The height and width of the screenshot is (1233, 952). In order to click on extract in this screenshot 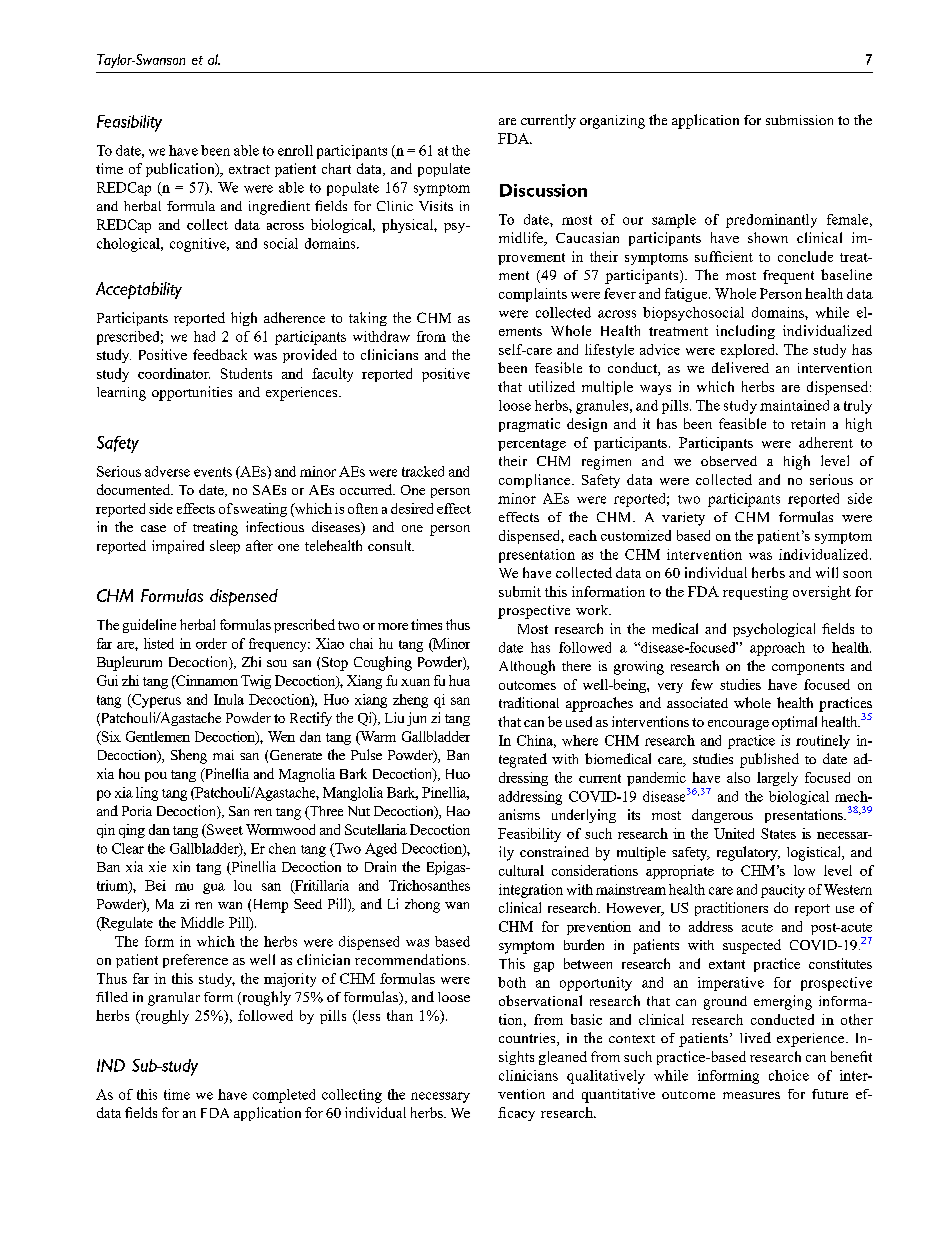, I will do `click(249, 169)`.
